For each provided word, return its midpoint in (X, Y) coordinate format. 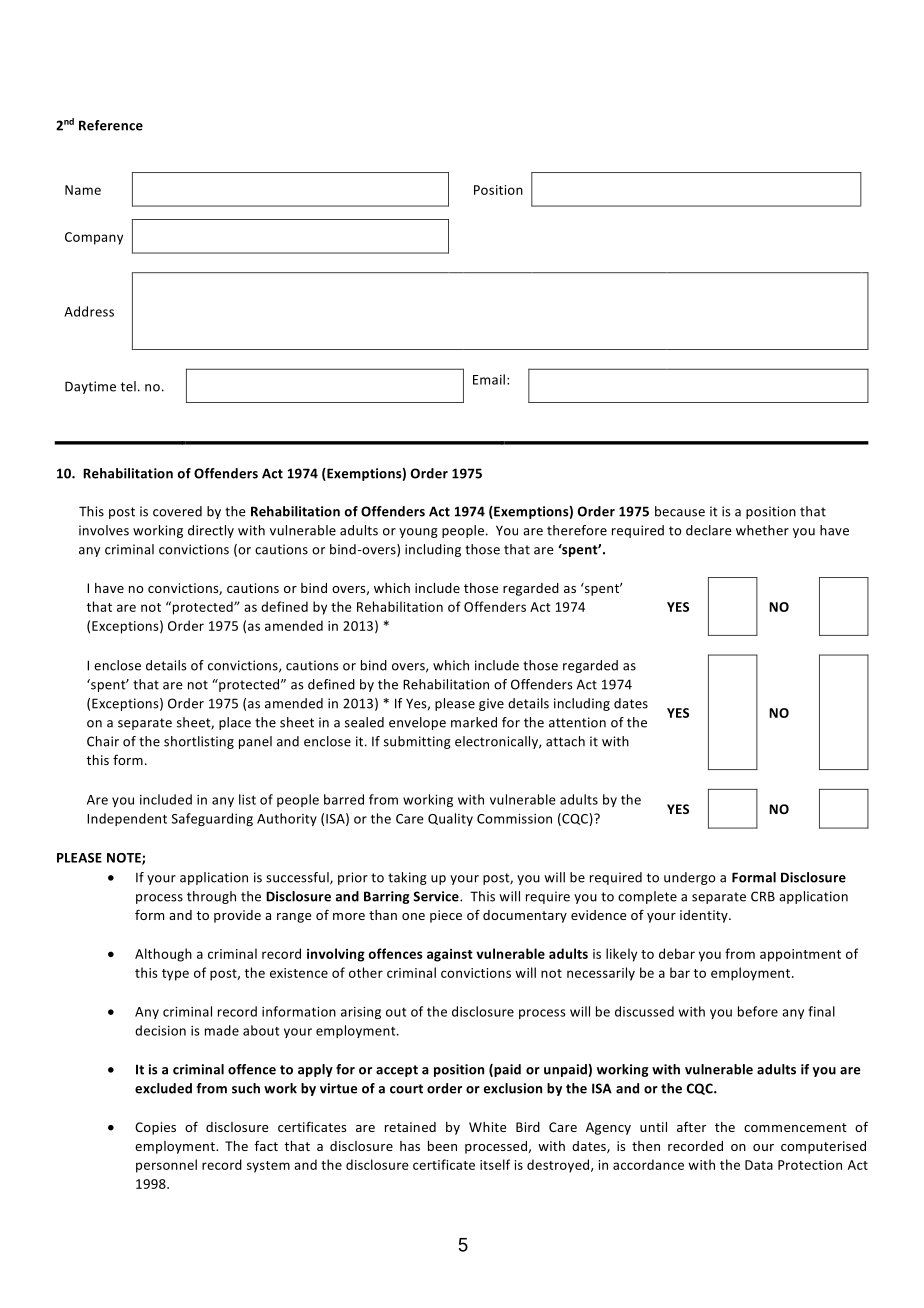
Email (489, 379)
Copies (155, 1128)
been (442, 1146)
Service (437, 896)
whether (762, 530)
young (418, 533)
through (211, 897)
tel (128, 386)
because (680, 511)
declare (708, 530)
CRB (763, 896)
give (491, 704)
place (235, 723)
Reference (111, 125)
